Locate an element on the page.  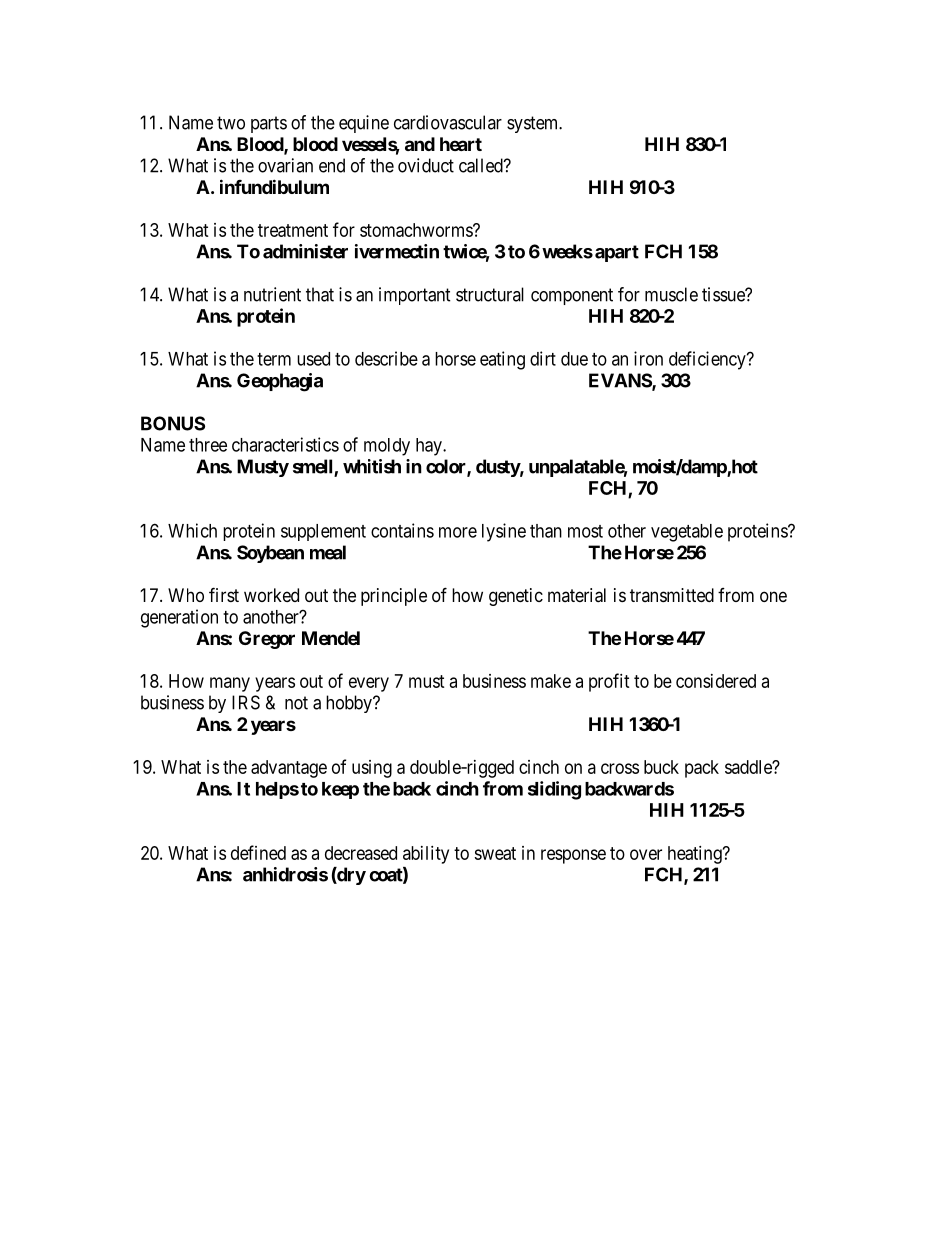
two is located at coordinates (231, 123).
